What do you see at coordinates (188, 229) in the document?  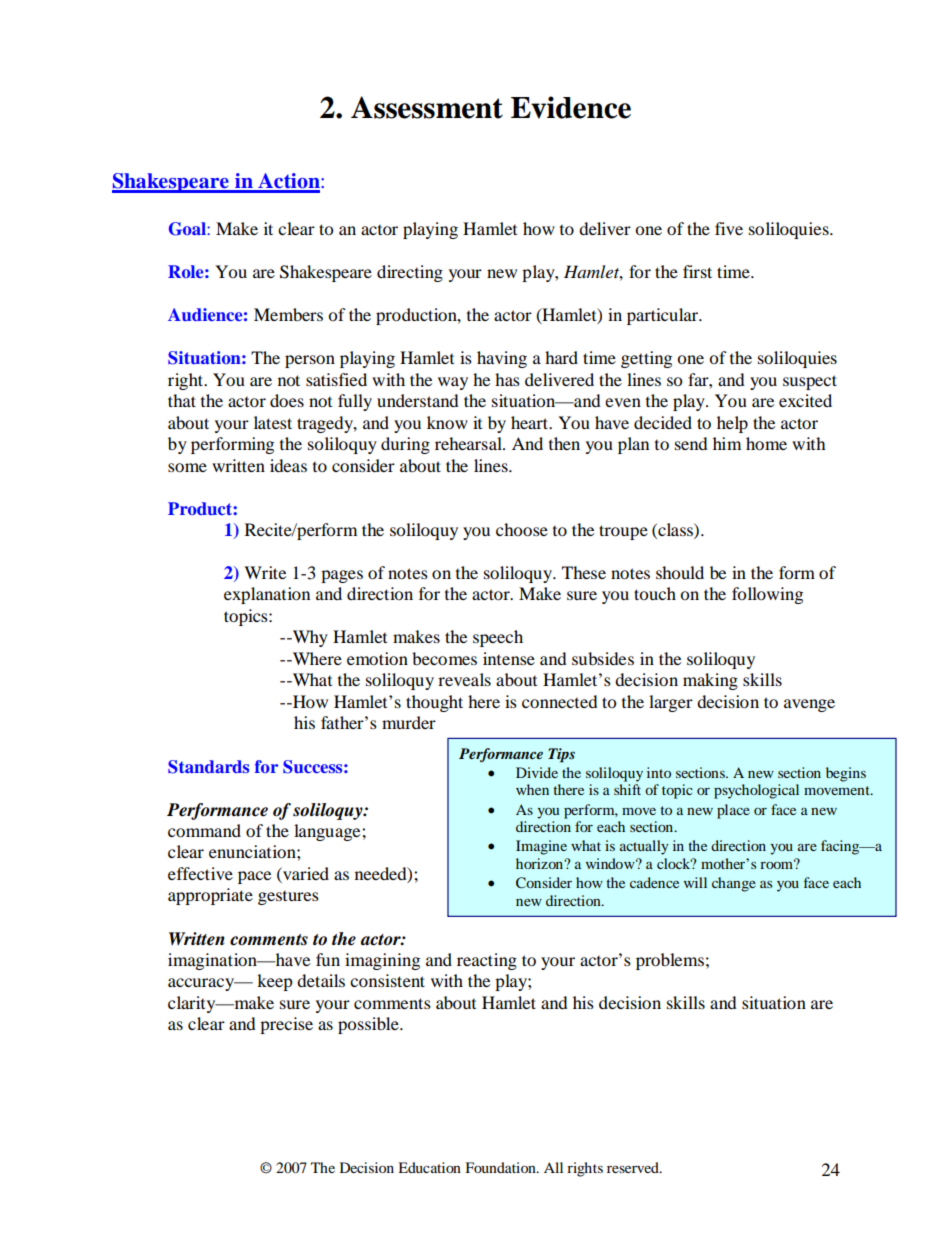 I see `Goal` at bounding box center [188, 229].
